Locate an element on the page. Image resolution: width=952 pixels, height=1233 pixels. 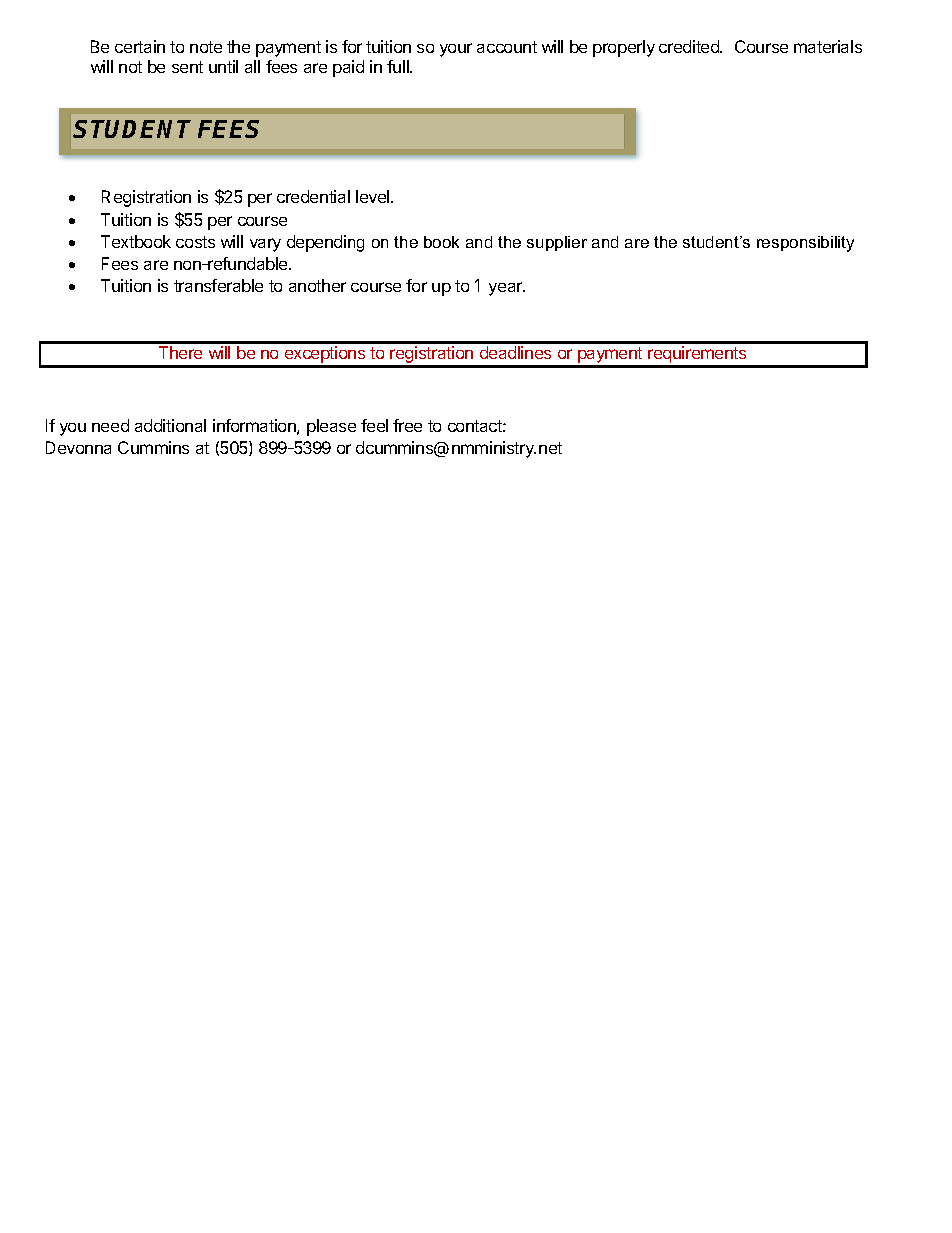
sent is located at coordinates (187, 67).
